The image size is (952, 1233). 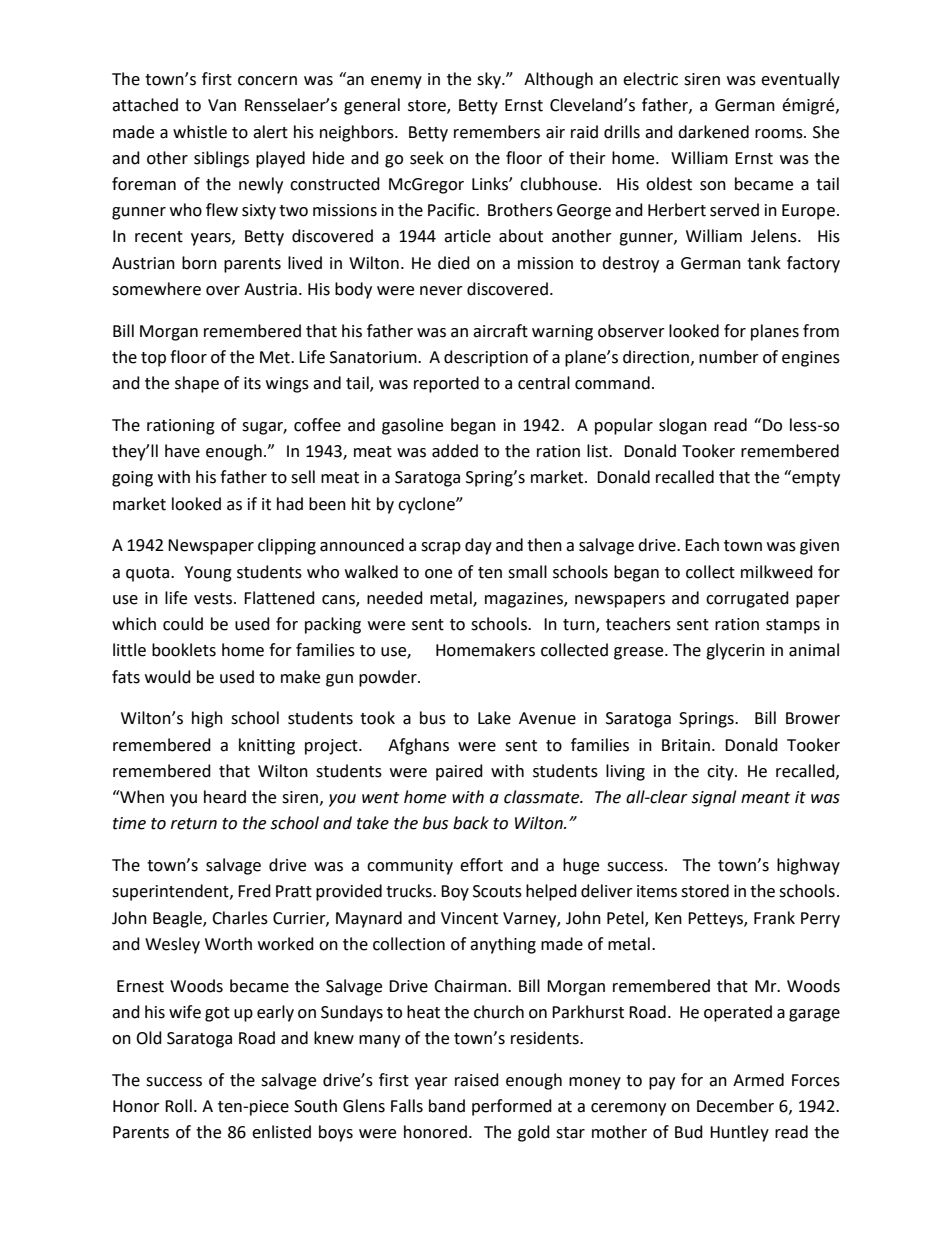 What do you see at coordinates (455, 451) in the screenshot?
I see `added` at bounding box center [455, 451].
